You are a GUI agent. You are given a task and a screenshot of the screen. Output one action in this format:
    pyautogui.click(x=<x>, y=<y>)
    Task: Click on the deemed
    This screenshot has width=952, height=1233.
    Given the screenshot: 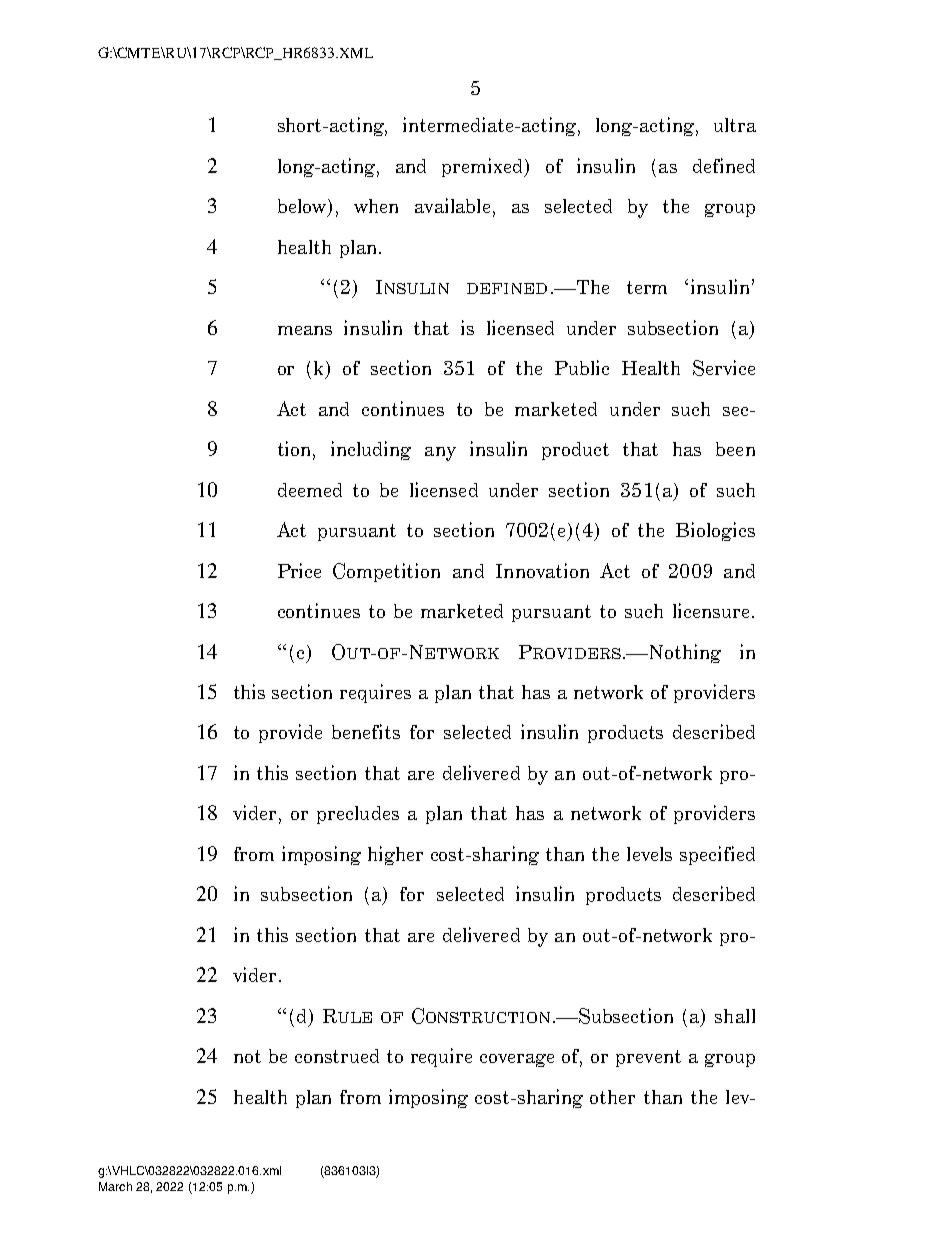 What is the action you would take?
    pyautogui.click(x=310, y=490)
